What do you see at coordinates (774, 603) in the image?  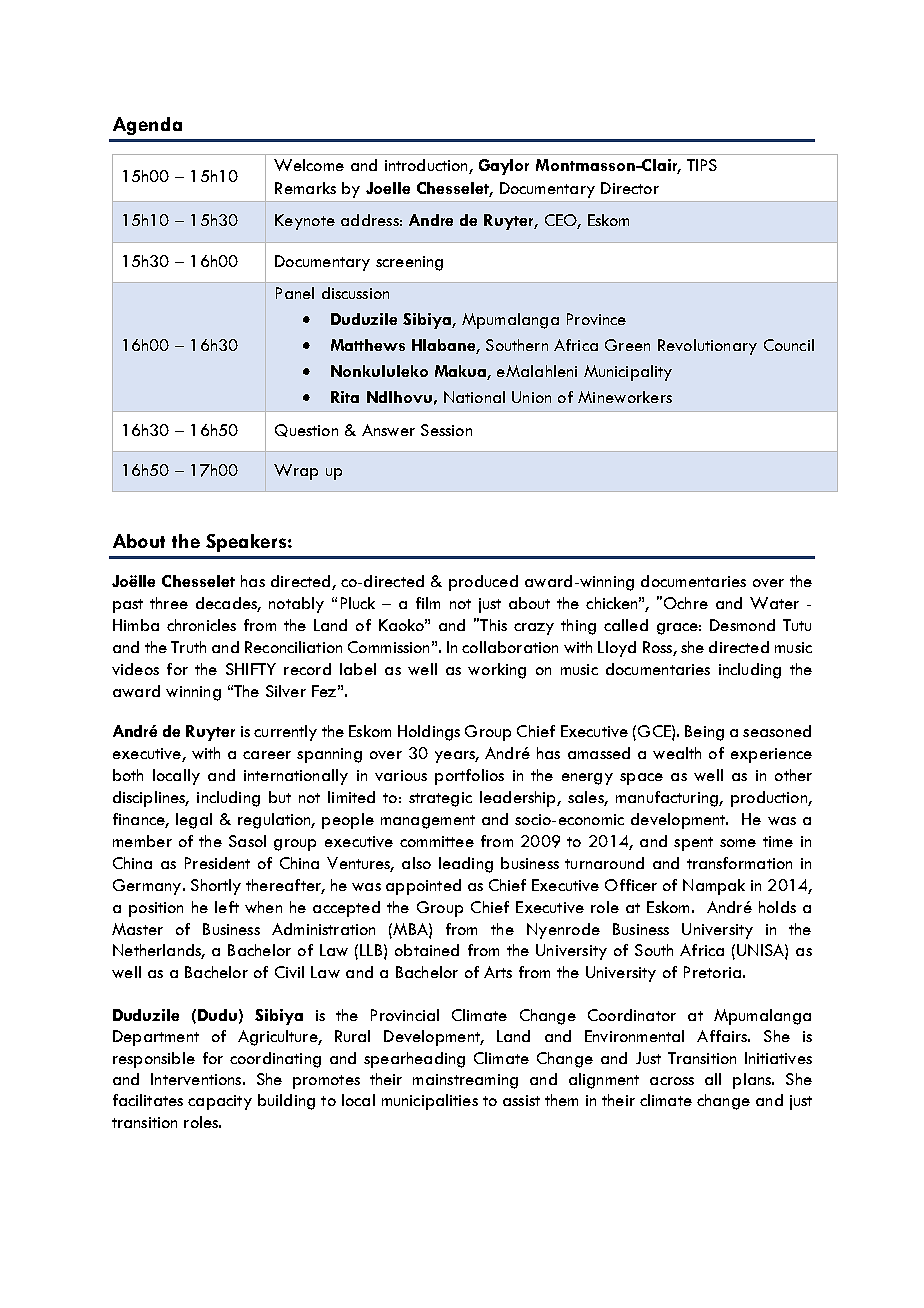 I see `Water` at bounding box center [774, 603].
